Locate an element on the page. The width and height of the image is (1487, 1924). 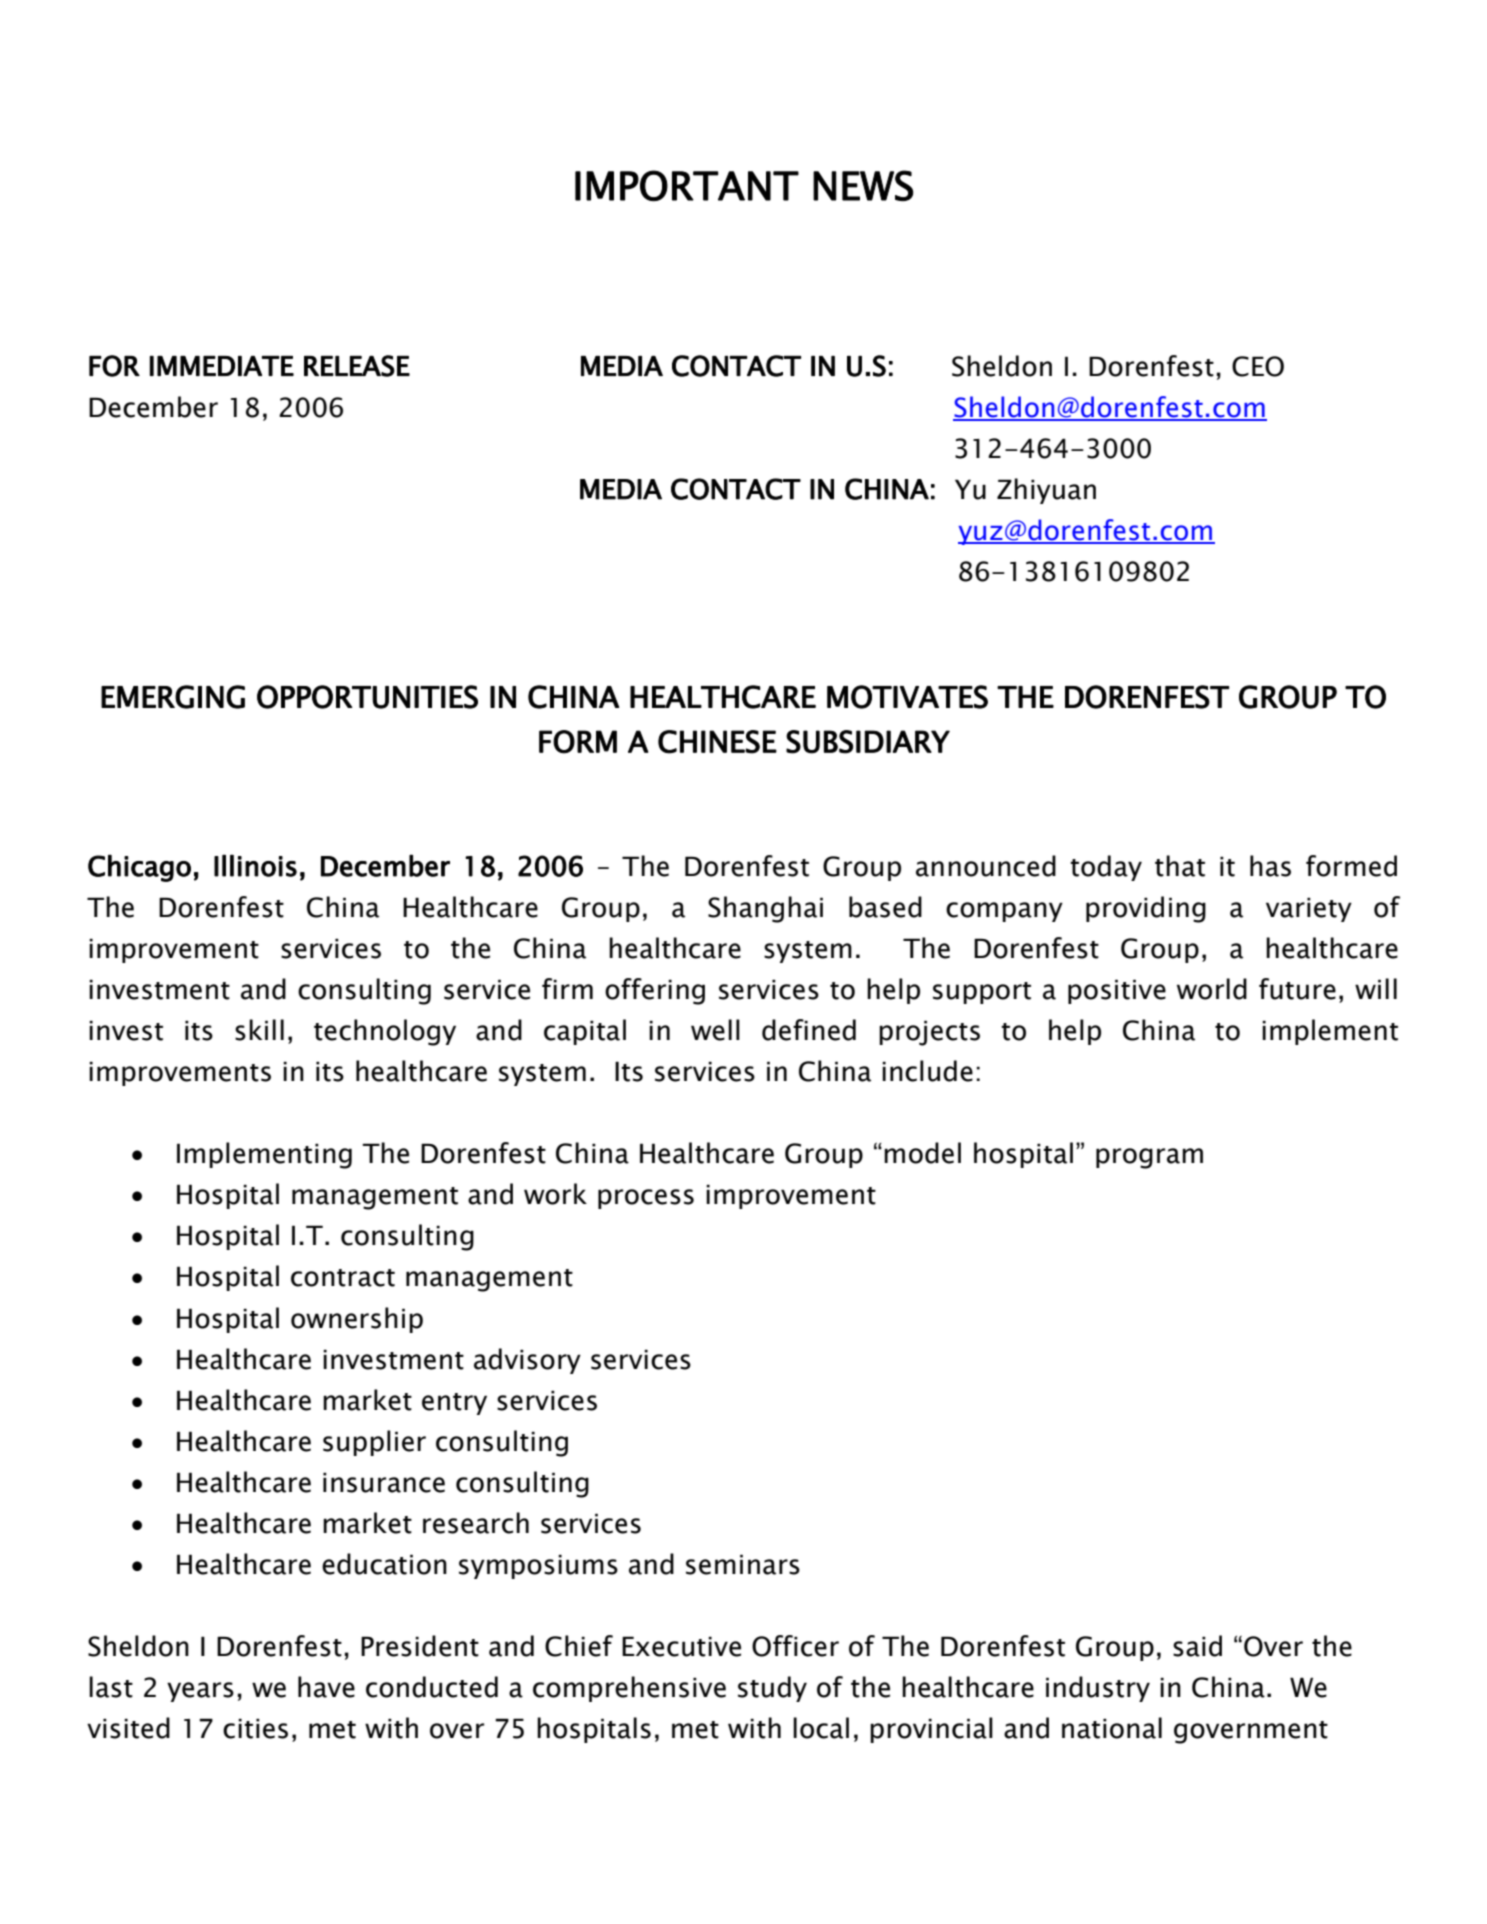
Shanghai is located at coordinates (765, 909).
